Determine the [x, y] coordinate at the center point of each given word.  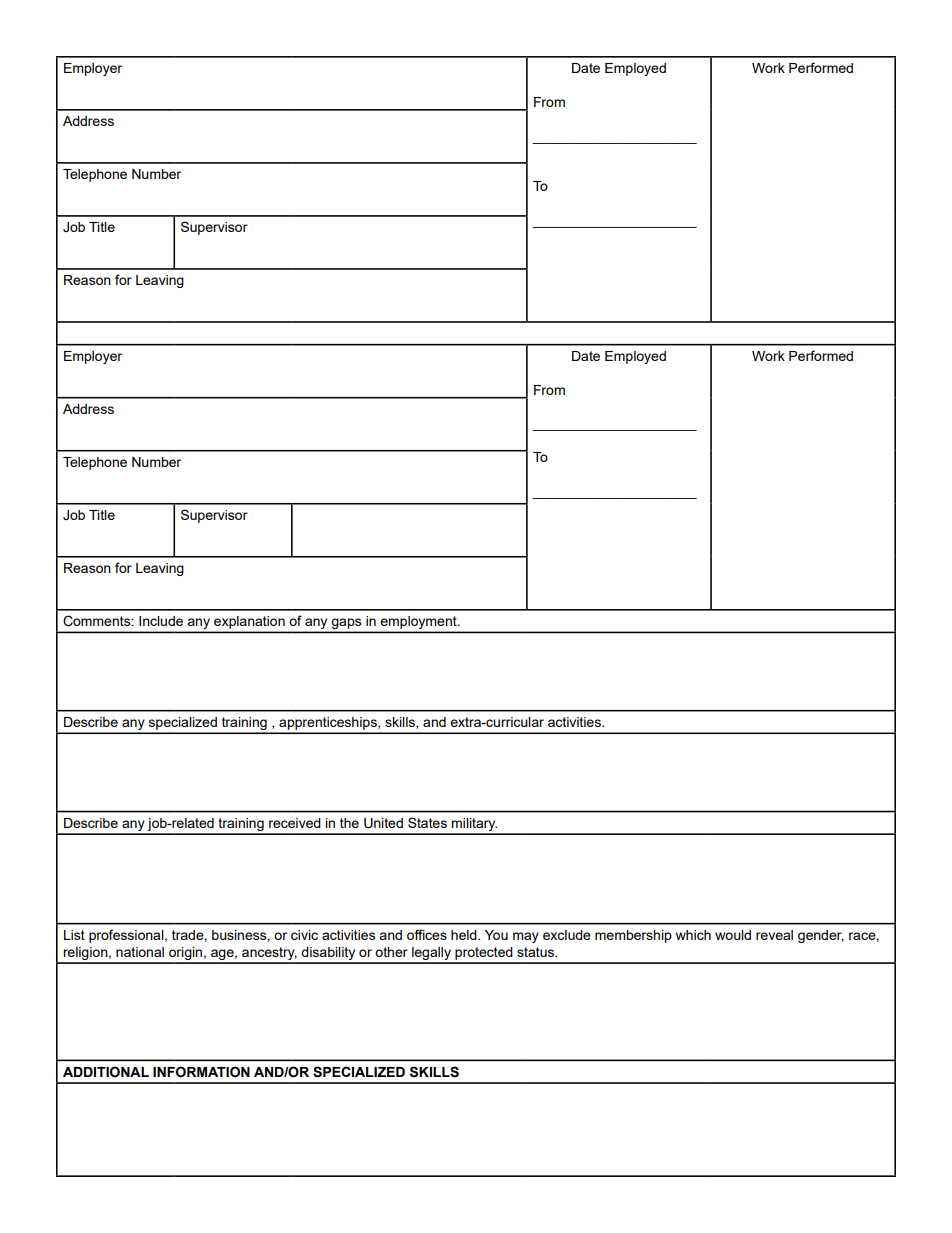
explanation [249, 622]
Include [161, 621]
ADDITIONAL [106, 1072]
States [427, 822]
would [733, 935]
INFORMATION [201, 1072]
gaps [346, 625]
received [295, 823]
